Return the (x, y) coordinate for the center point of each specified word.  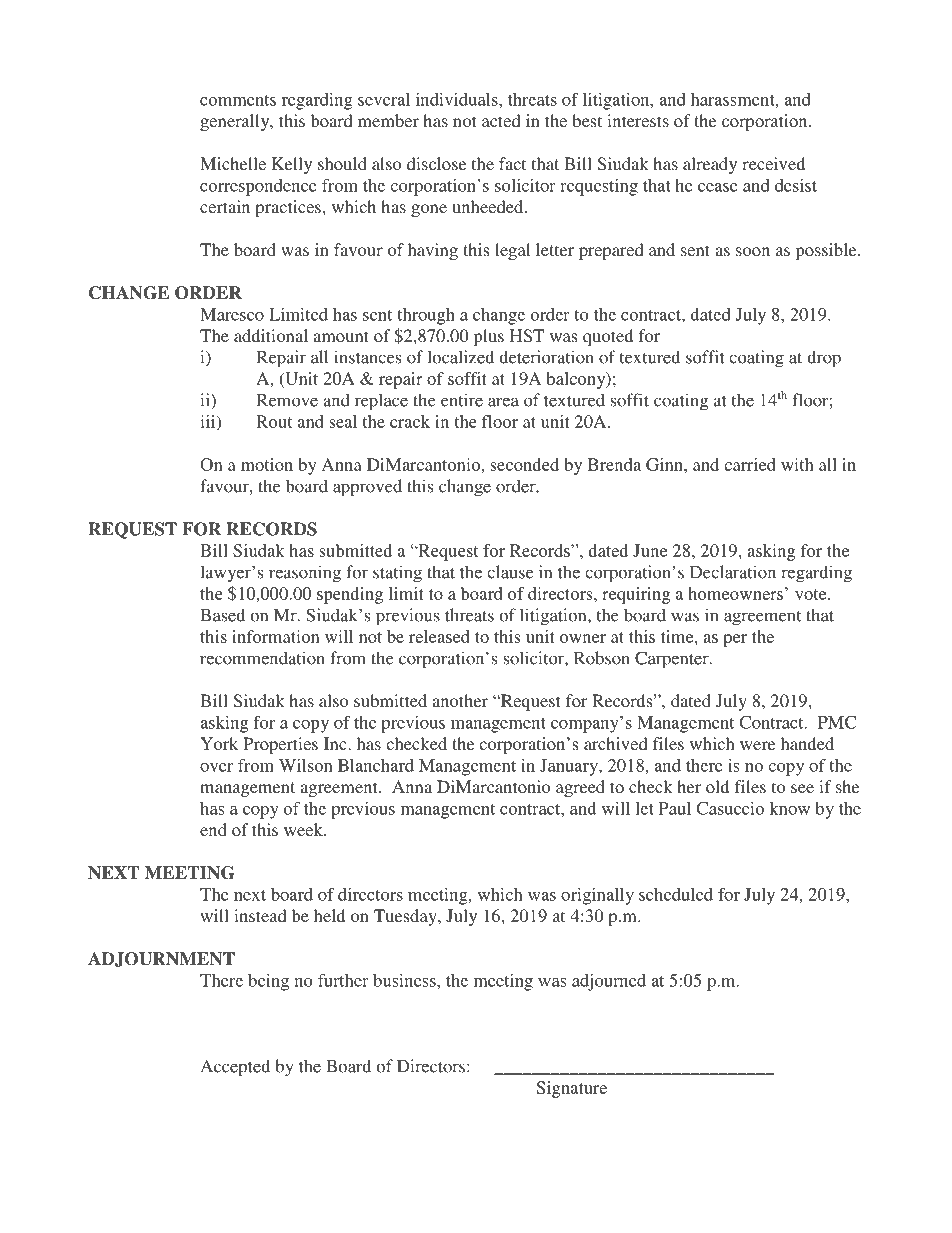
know (789, 808)
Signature (572, 1089)
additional (271, 335)
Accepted (235, 1068)
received (773, 163)
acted (501, 120)
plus (489, 337)
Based (223, 615)
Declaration (733, 572)
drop (824, 359)
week (304, 829)
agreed (580, 788)
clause (510, 572)
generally (236, 122)
